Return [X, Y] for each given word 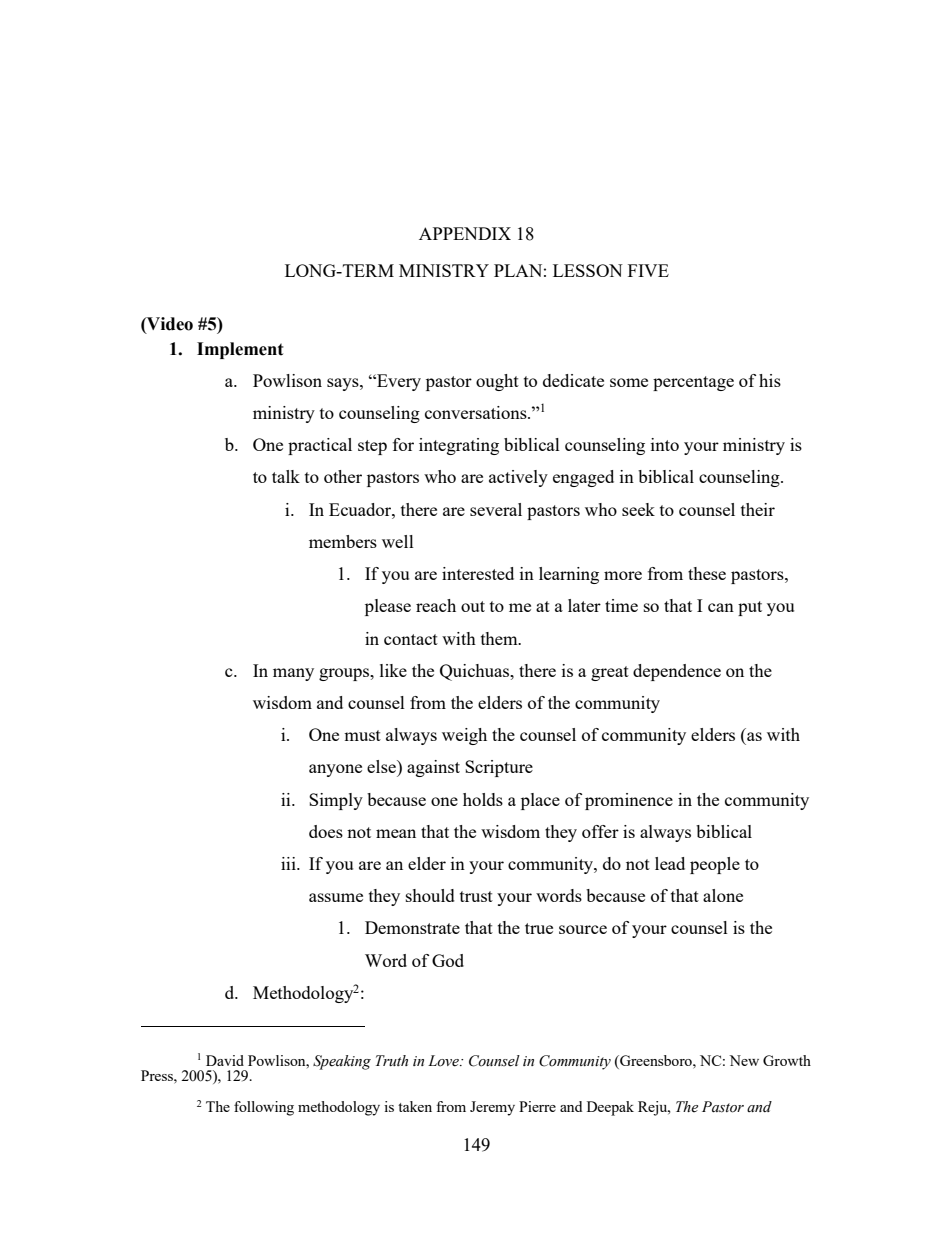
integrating [459, 446]
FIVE [648, 270]
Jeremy [492, 1108]
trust [476, 896]
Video [169, 324]
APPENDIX [465, 233]
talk [286, 476]
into [665, 444]
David [225, 1060]
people [715, 865]
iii [289, 863]
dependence [677, 672]
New [744, 1060]
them [500, 638]
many [293, 674]
